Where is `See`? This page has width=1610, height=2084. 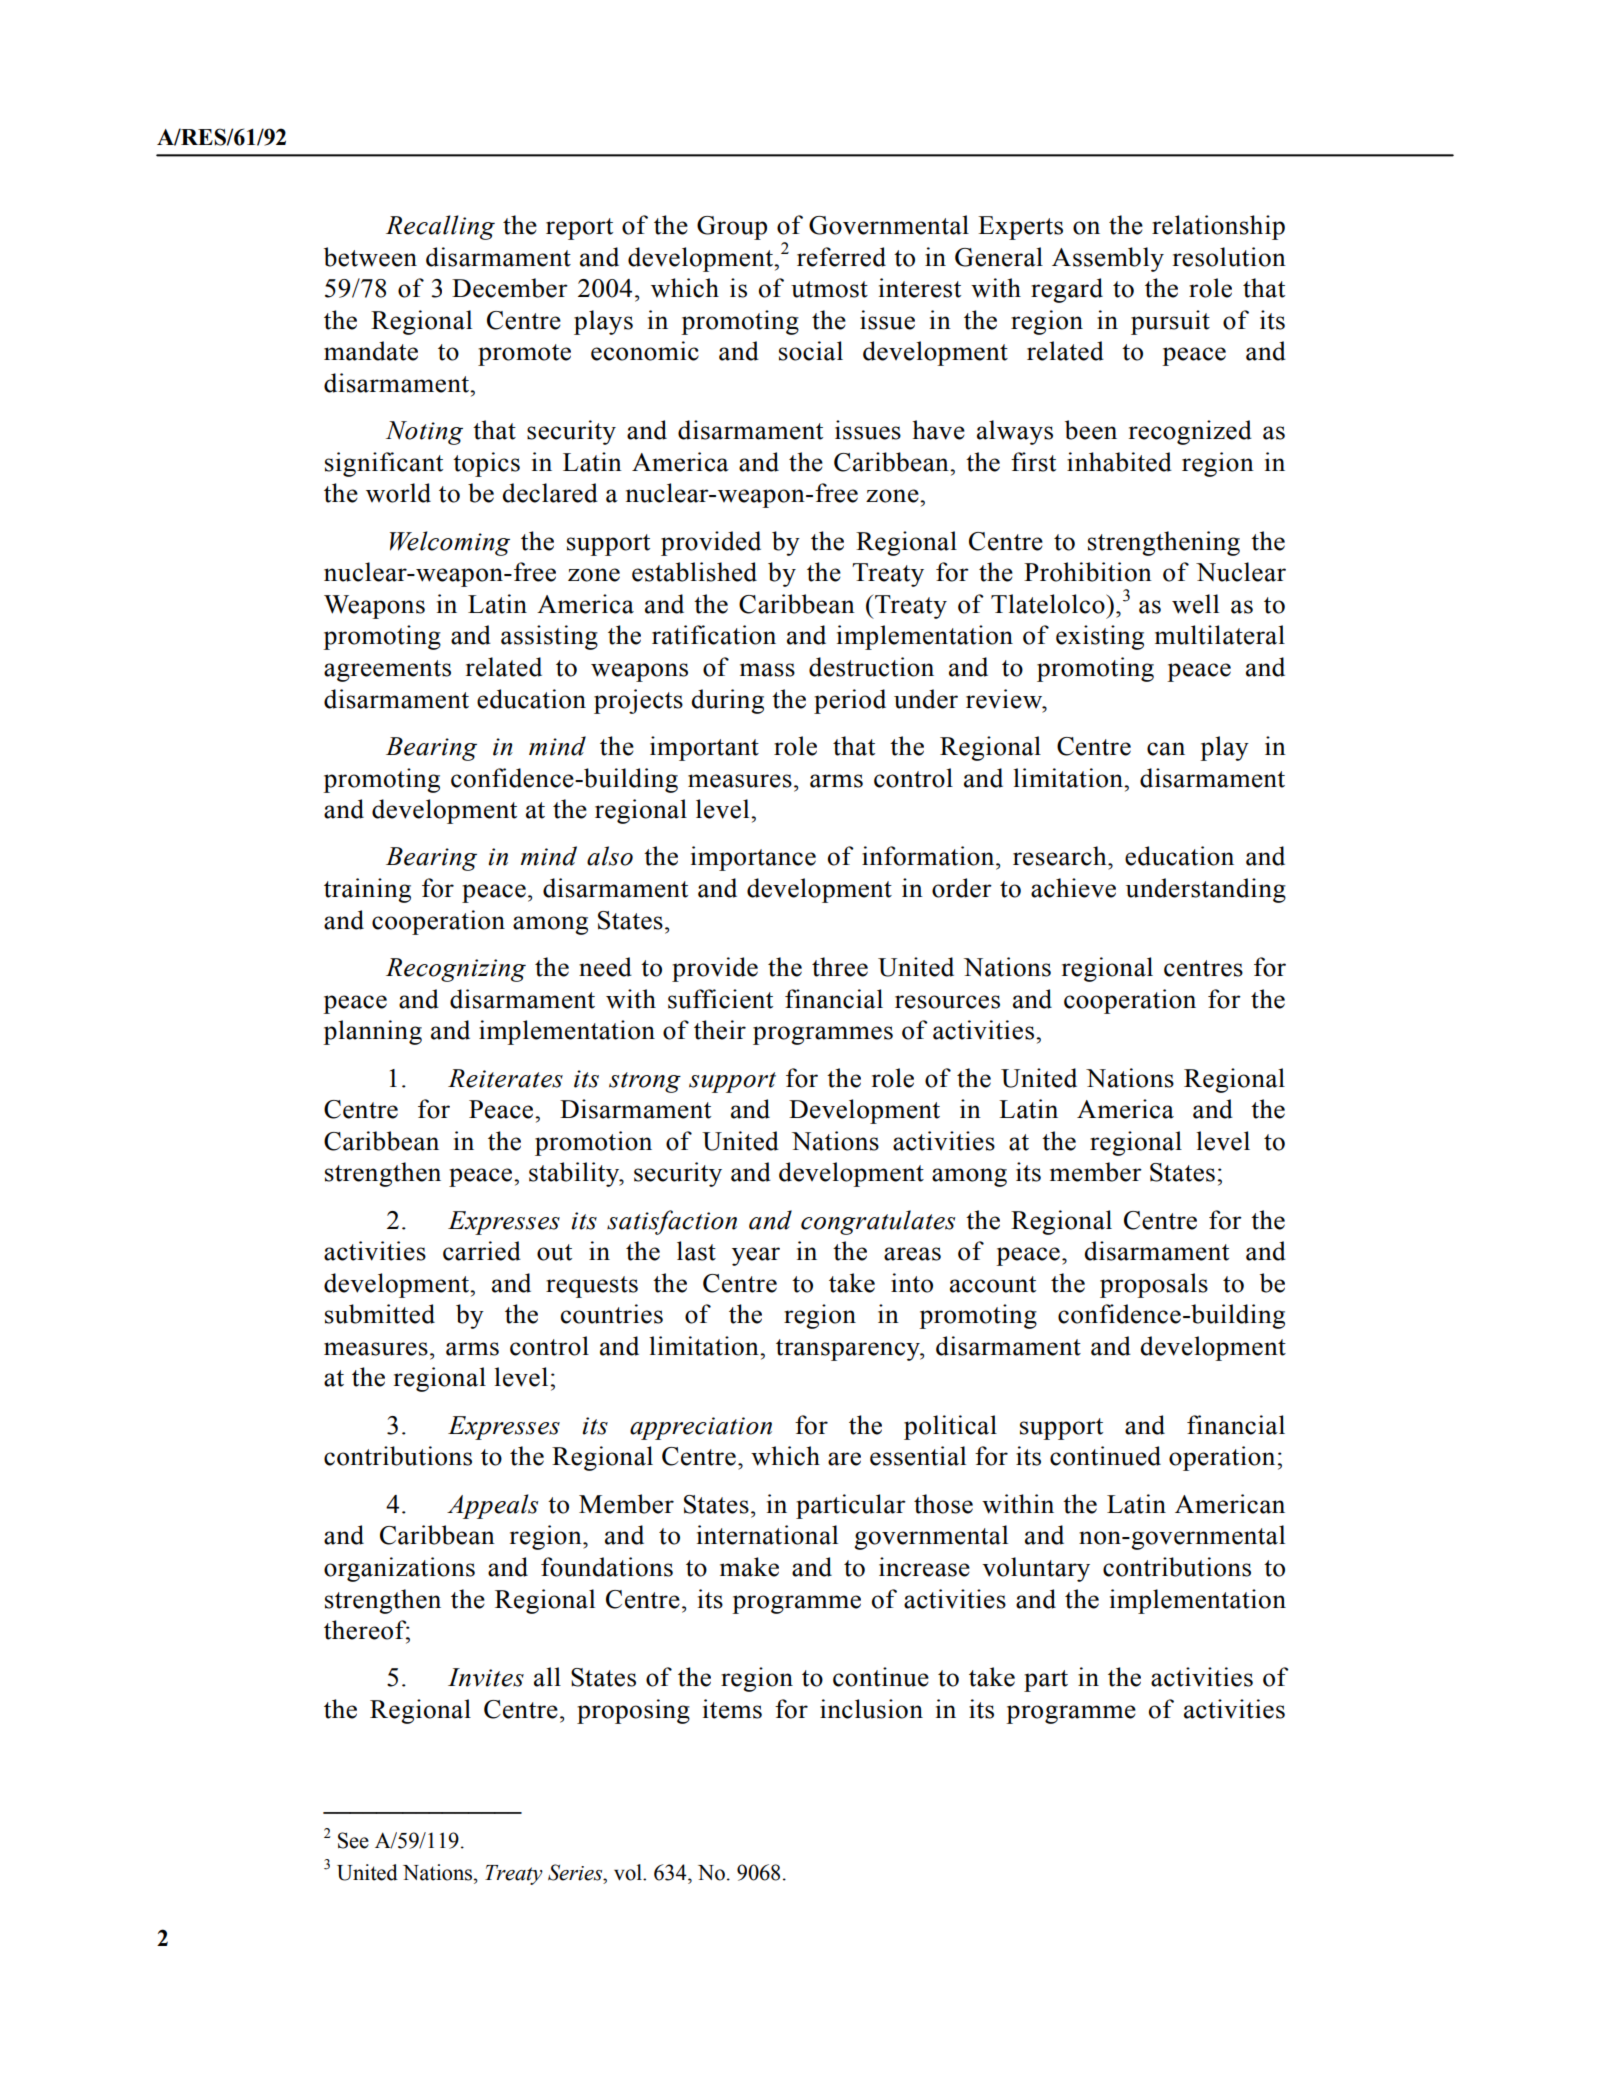 See is located at coordinates (353, 1840).
